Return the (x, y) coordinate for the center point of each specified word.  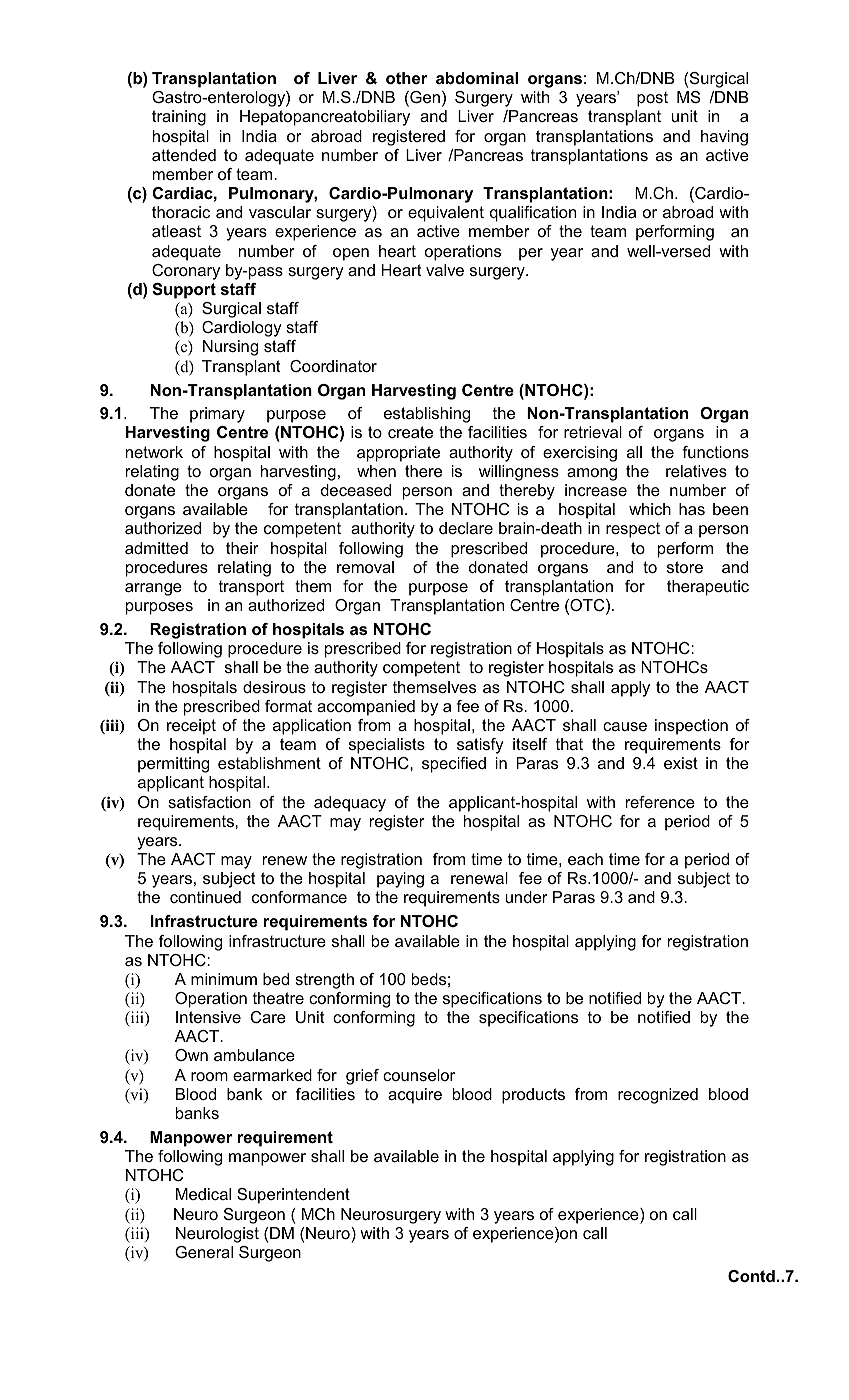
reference (660, 802)
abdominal (477, 78)
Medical (203, 1194)
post (652, 99)
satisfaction (209, 802)
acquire (415, 1096)
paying (400, 880)
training (179, 118)
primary (217, 415)
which (650, 509)
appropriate (398, 454)
